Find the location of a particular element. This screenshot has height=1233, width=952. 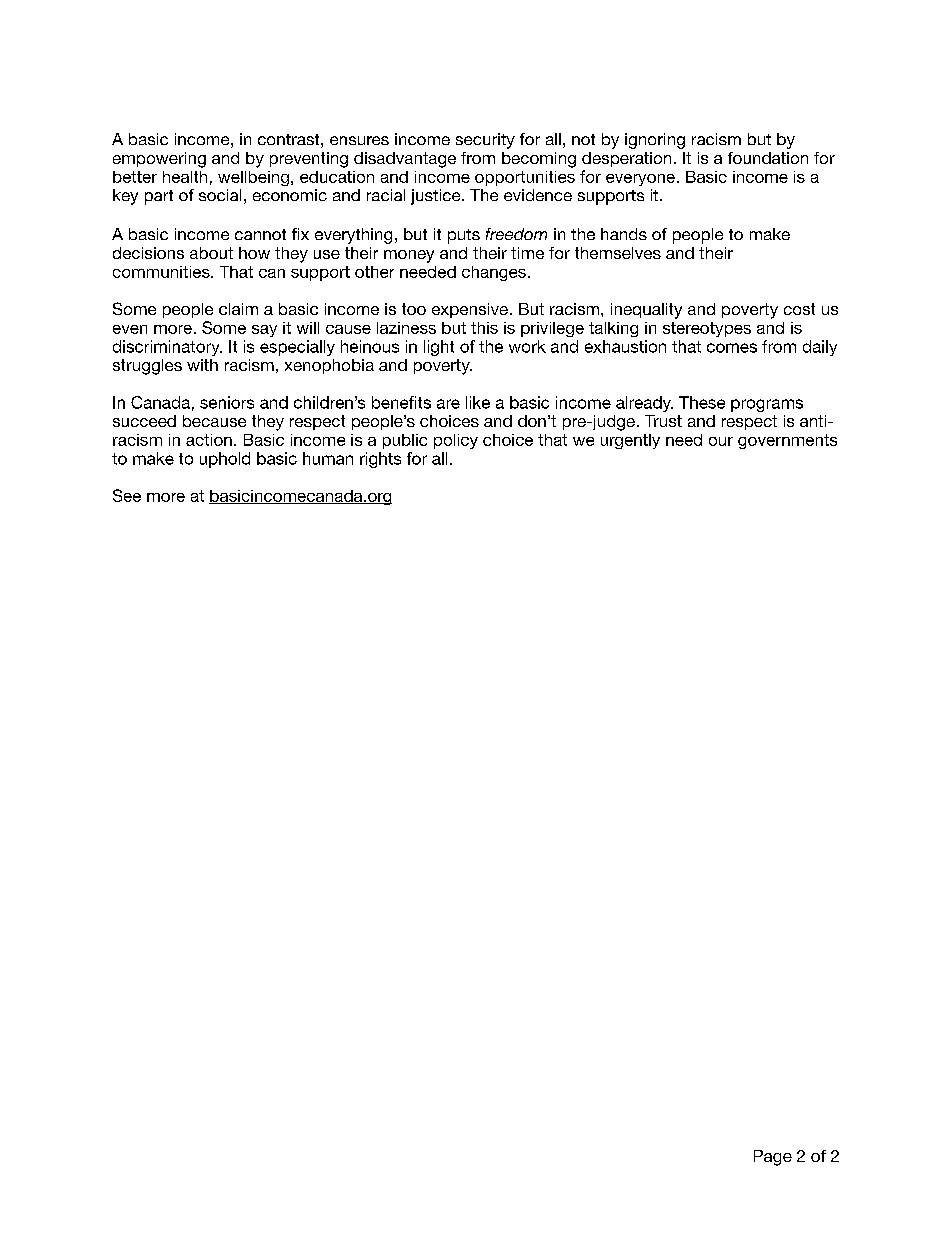

See is located at coordinates (127, 495).
